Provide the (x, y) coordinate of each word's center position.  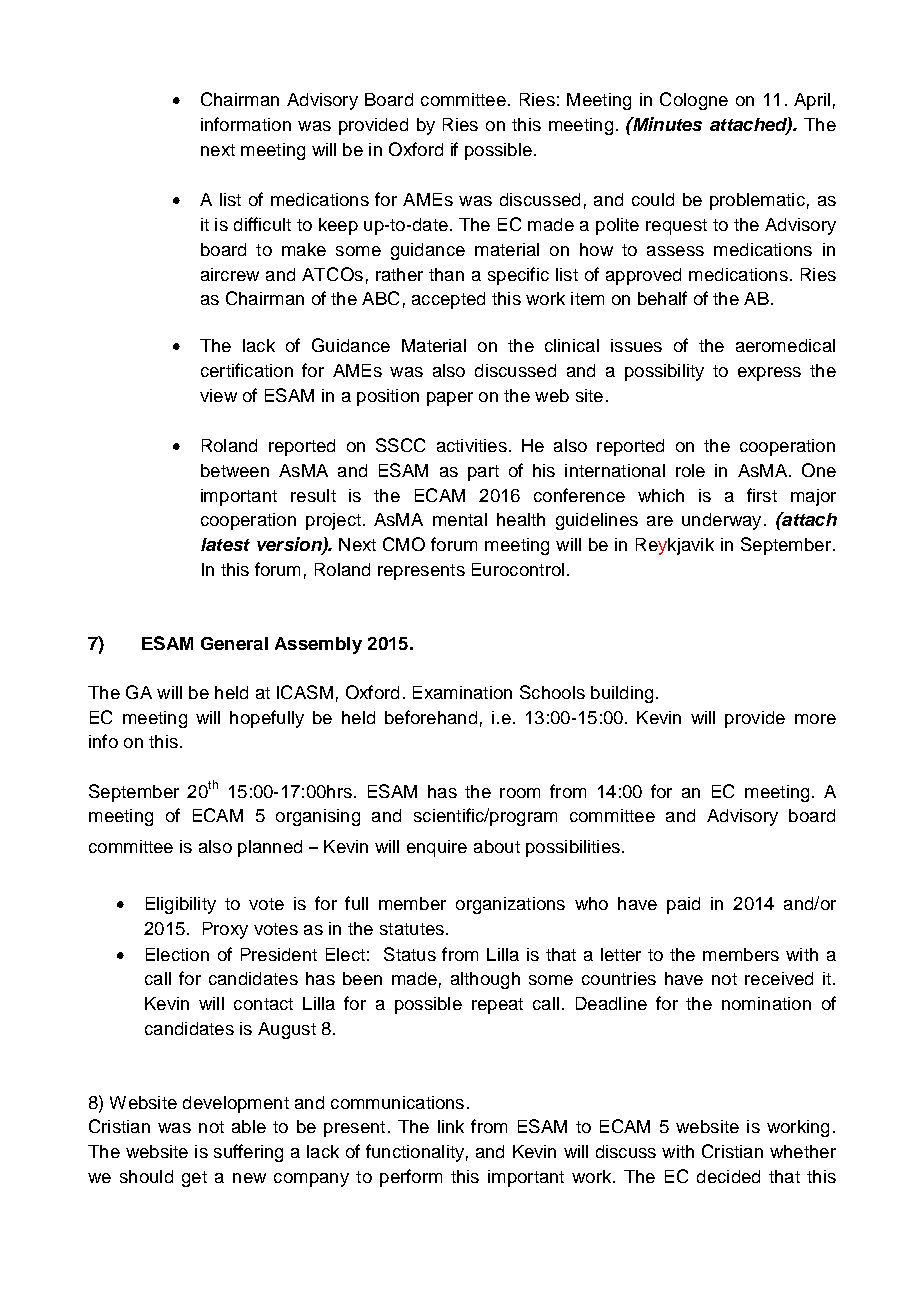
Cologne (694, 101)
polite (617, 226)
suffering (248, 1153)
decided (728, 1176)
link (451, 1126)
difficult (262, 224)
